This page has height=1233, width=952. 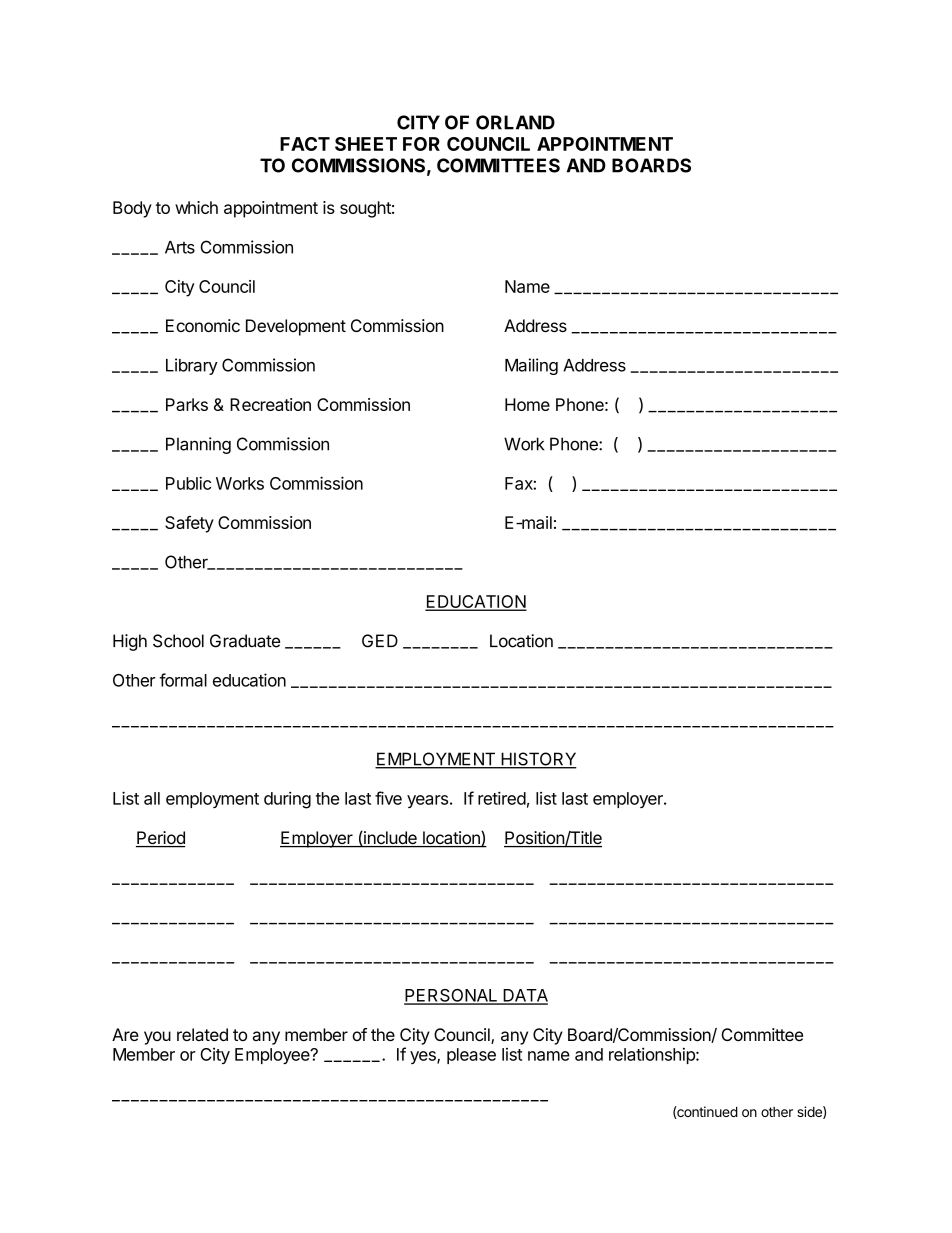 What do you see at coordinates (152, 798) in the page?
I see `all` at bounding box center [152, 798].
